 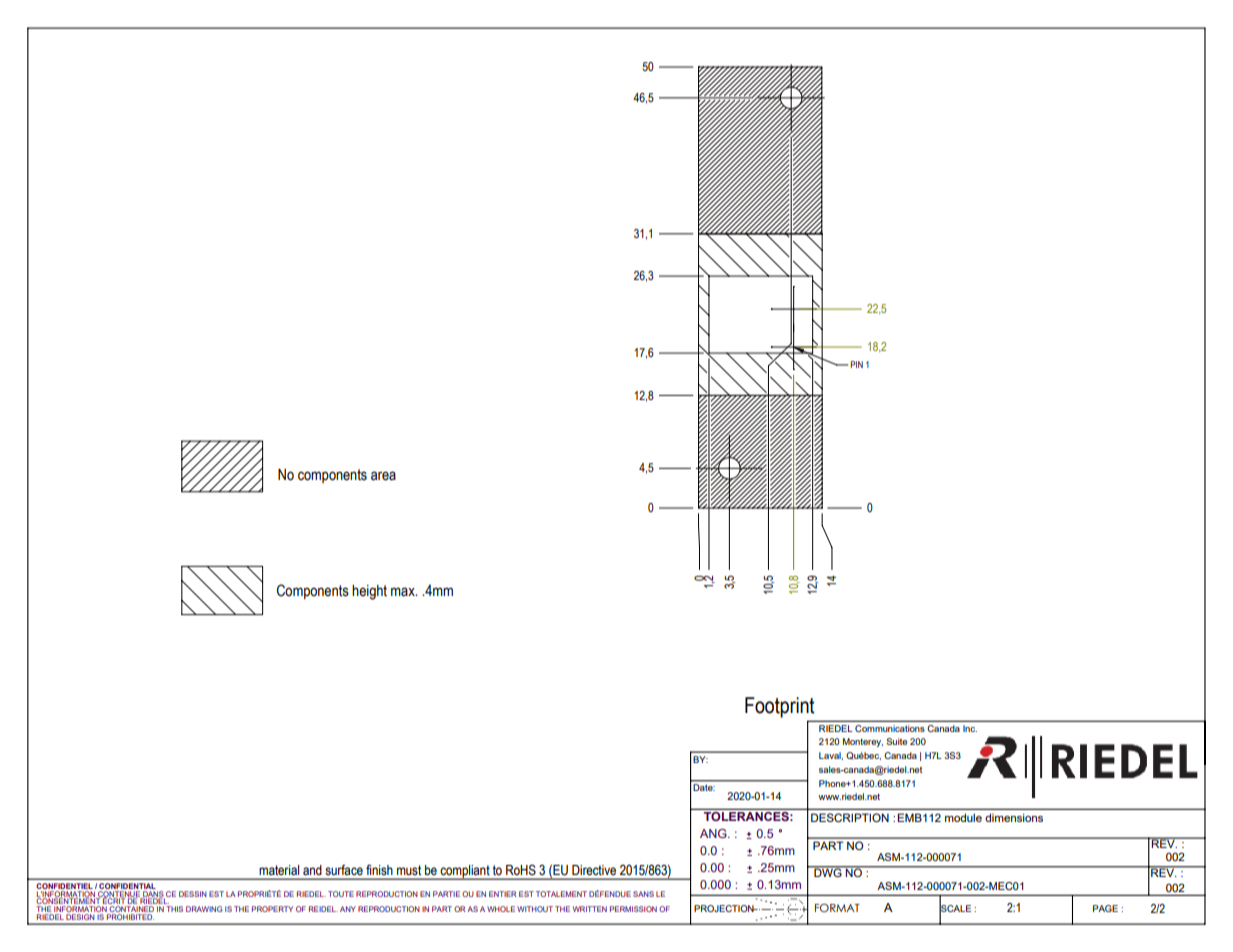 I want to click on PROPERTY, so click(x=272, y=909).
